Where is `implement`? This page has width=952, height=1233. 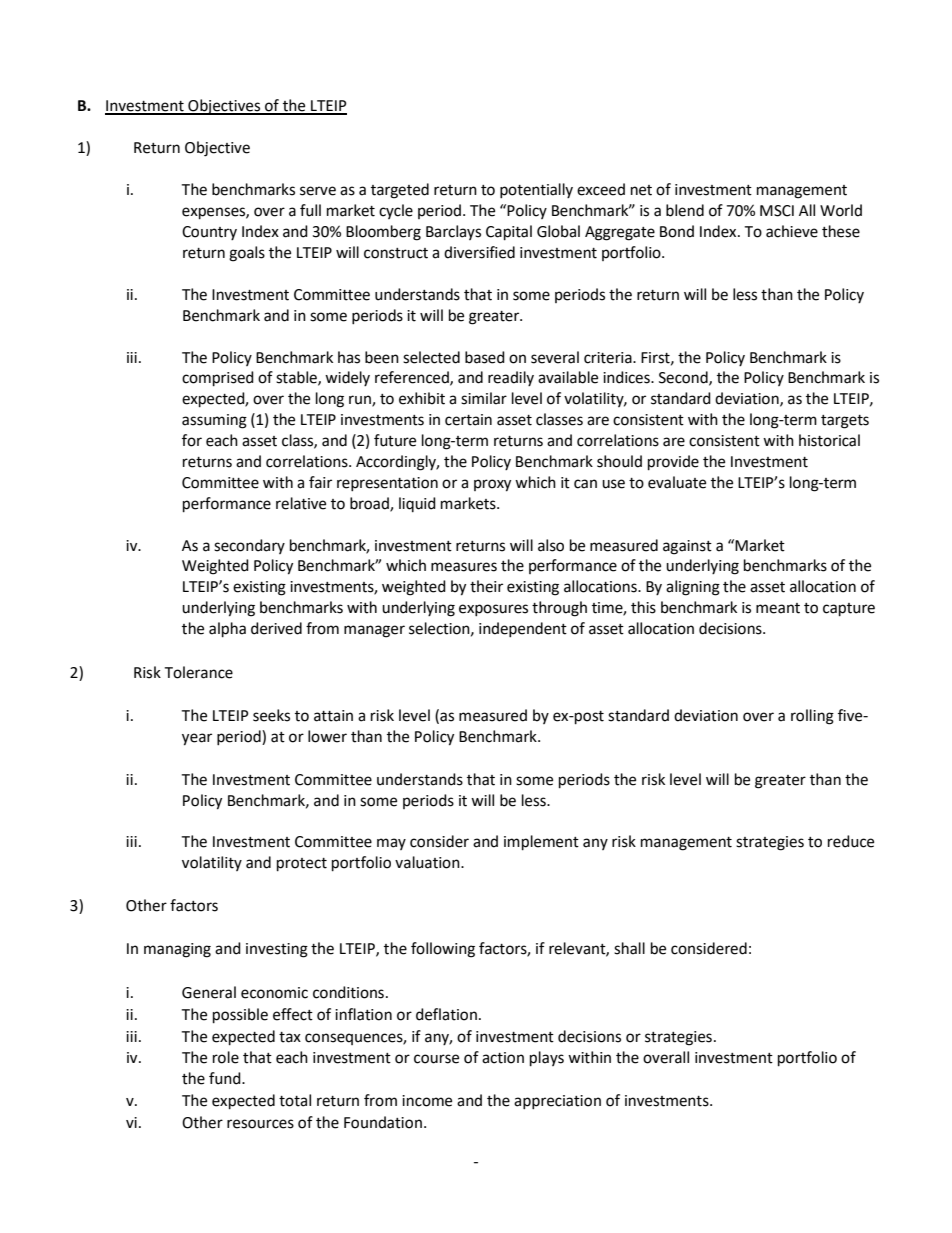 implement is located at coordinates (541, 843).
